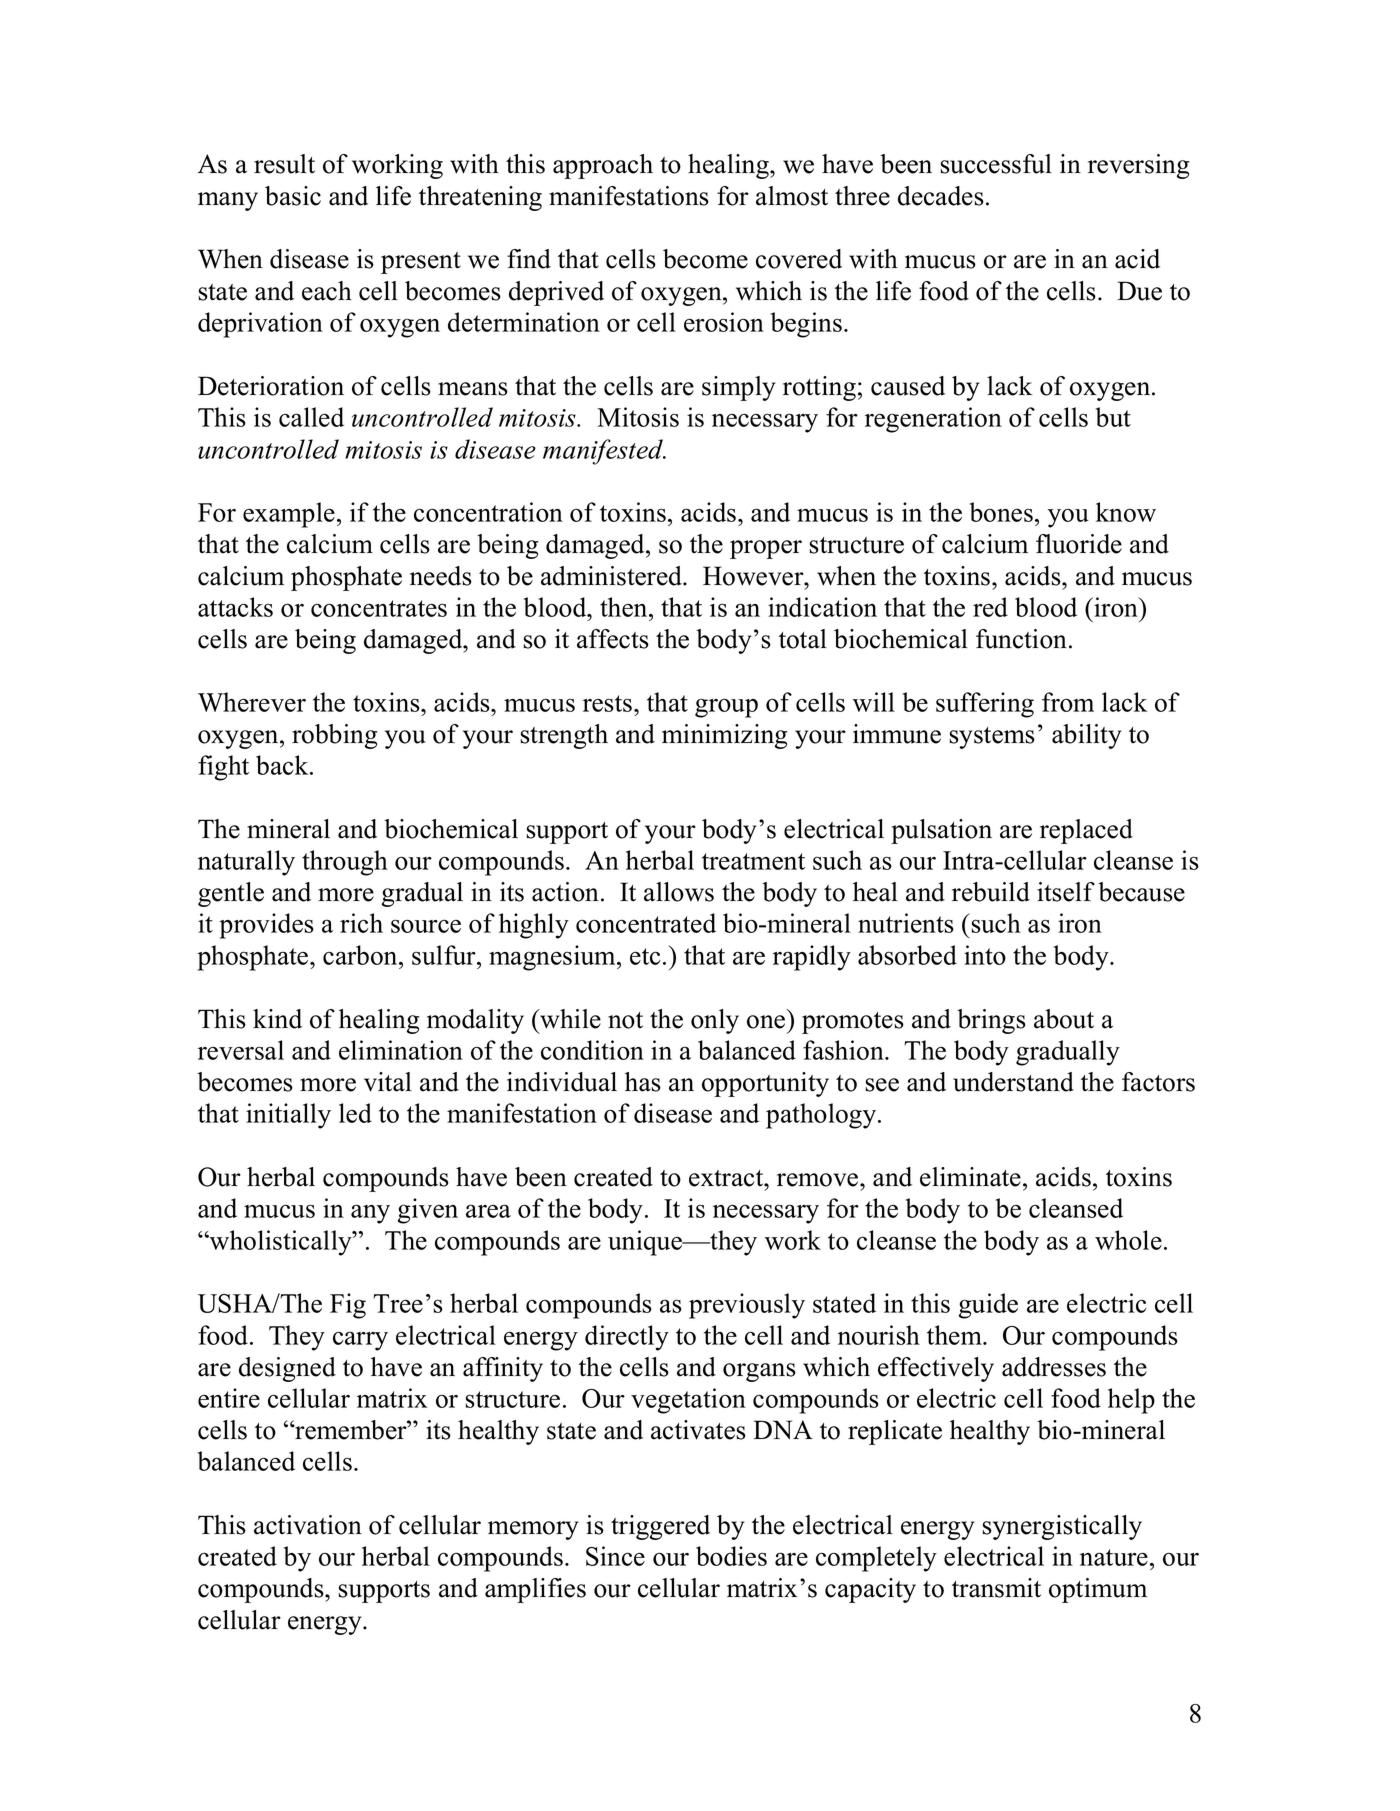 The height and width of the image is (1811, 1400). What do you see at coordinates (277, 1019) in the image?
I see `kind` at bounding box center [277, 1019].
